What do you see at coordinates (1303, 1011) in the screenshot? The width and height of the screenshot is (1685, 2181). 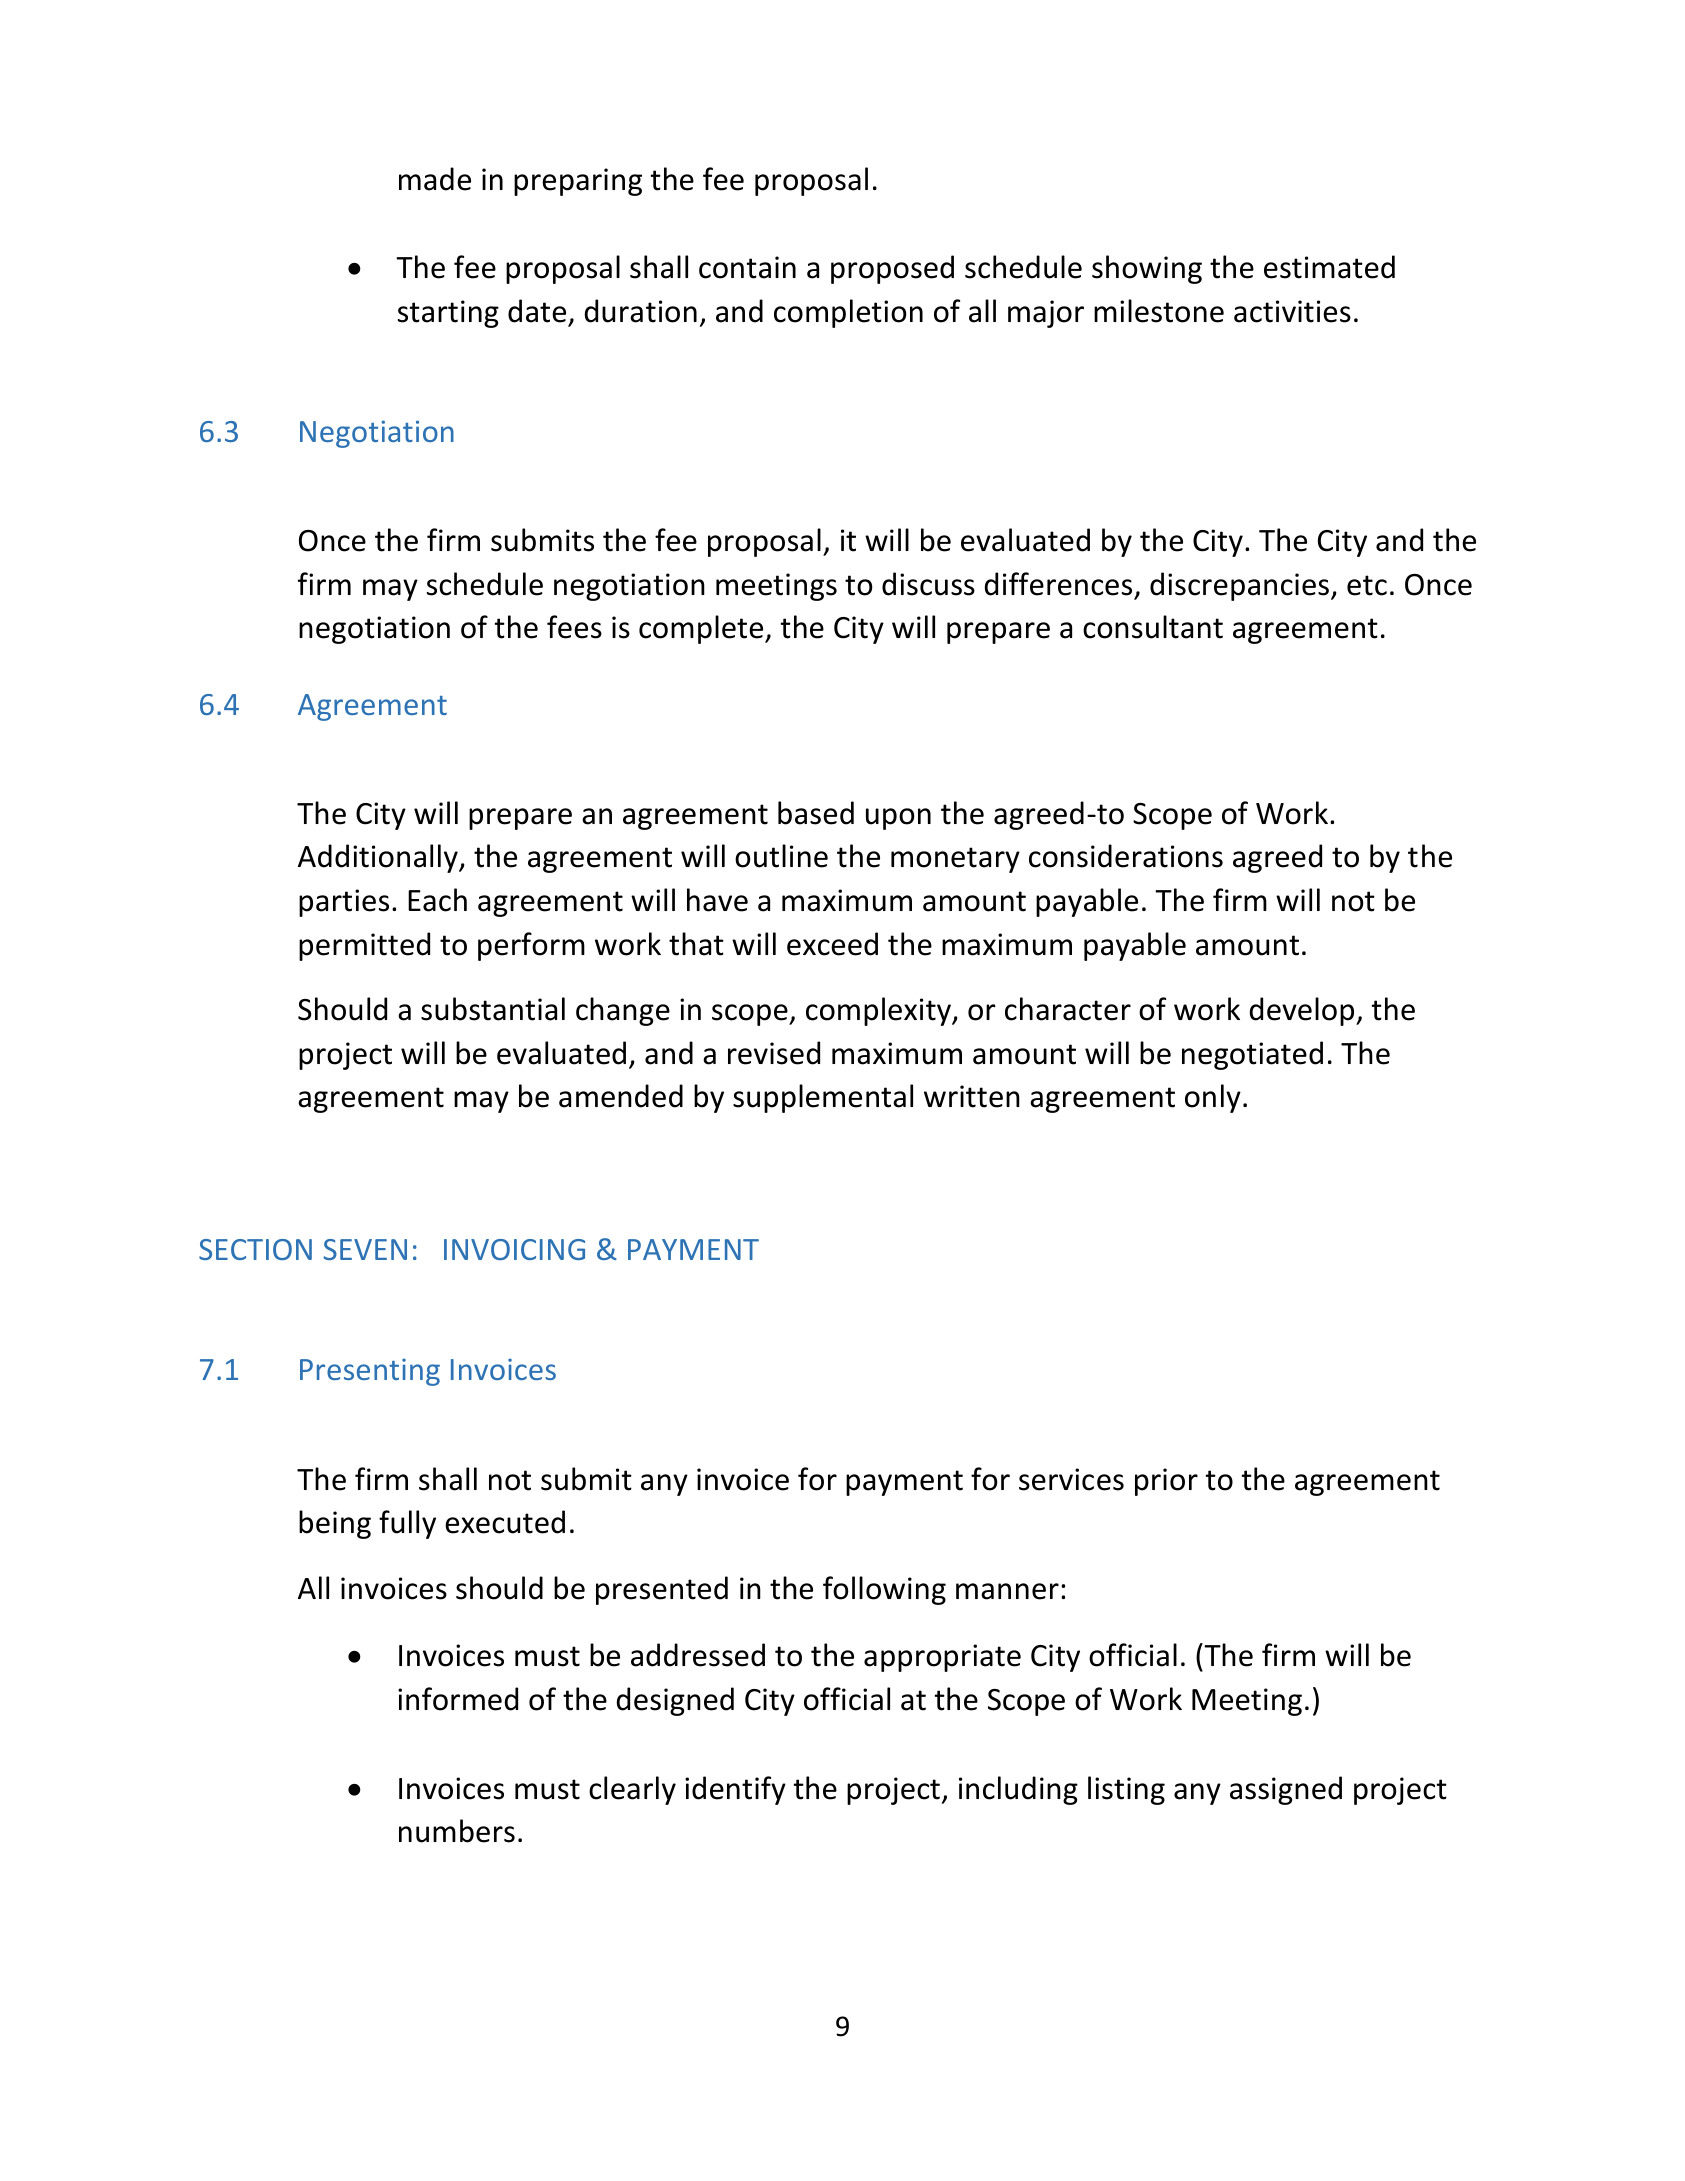 I see `develop` at bounding box center [1303, 1011].
